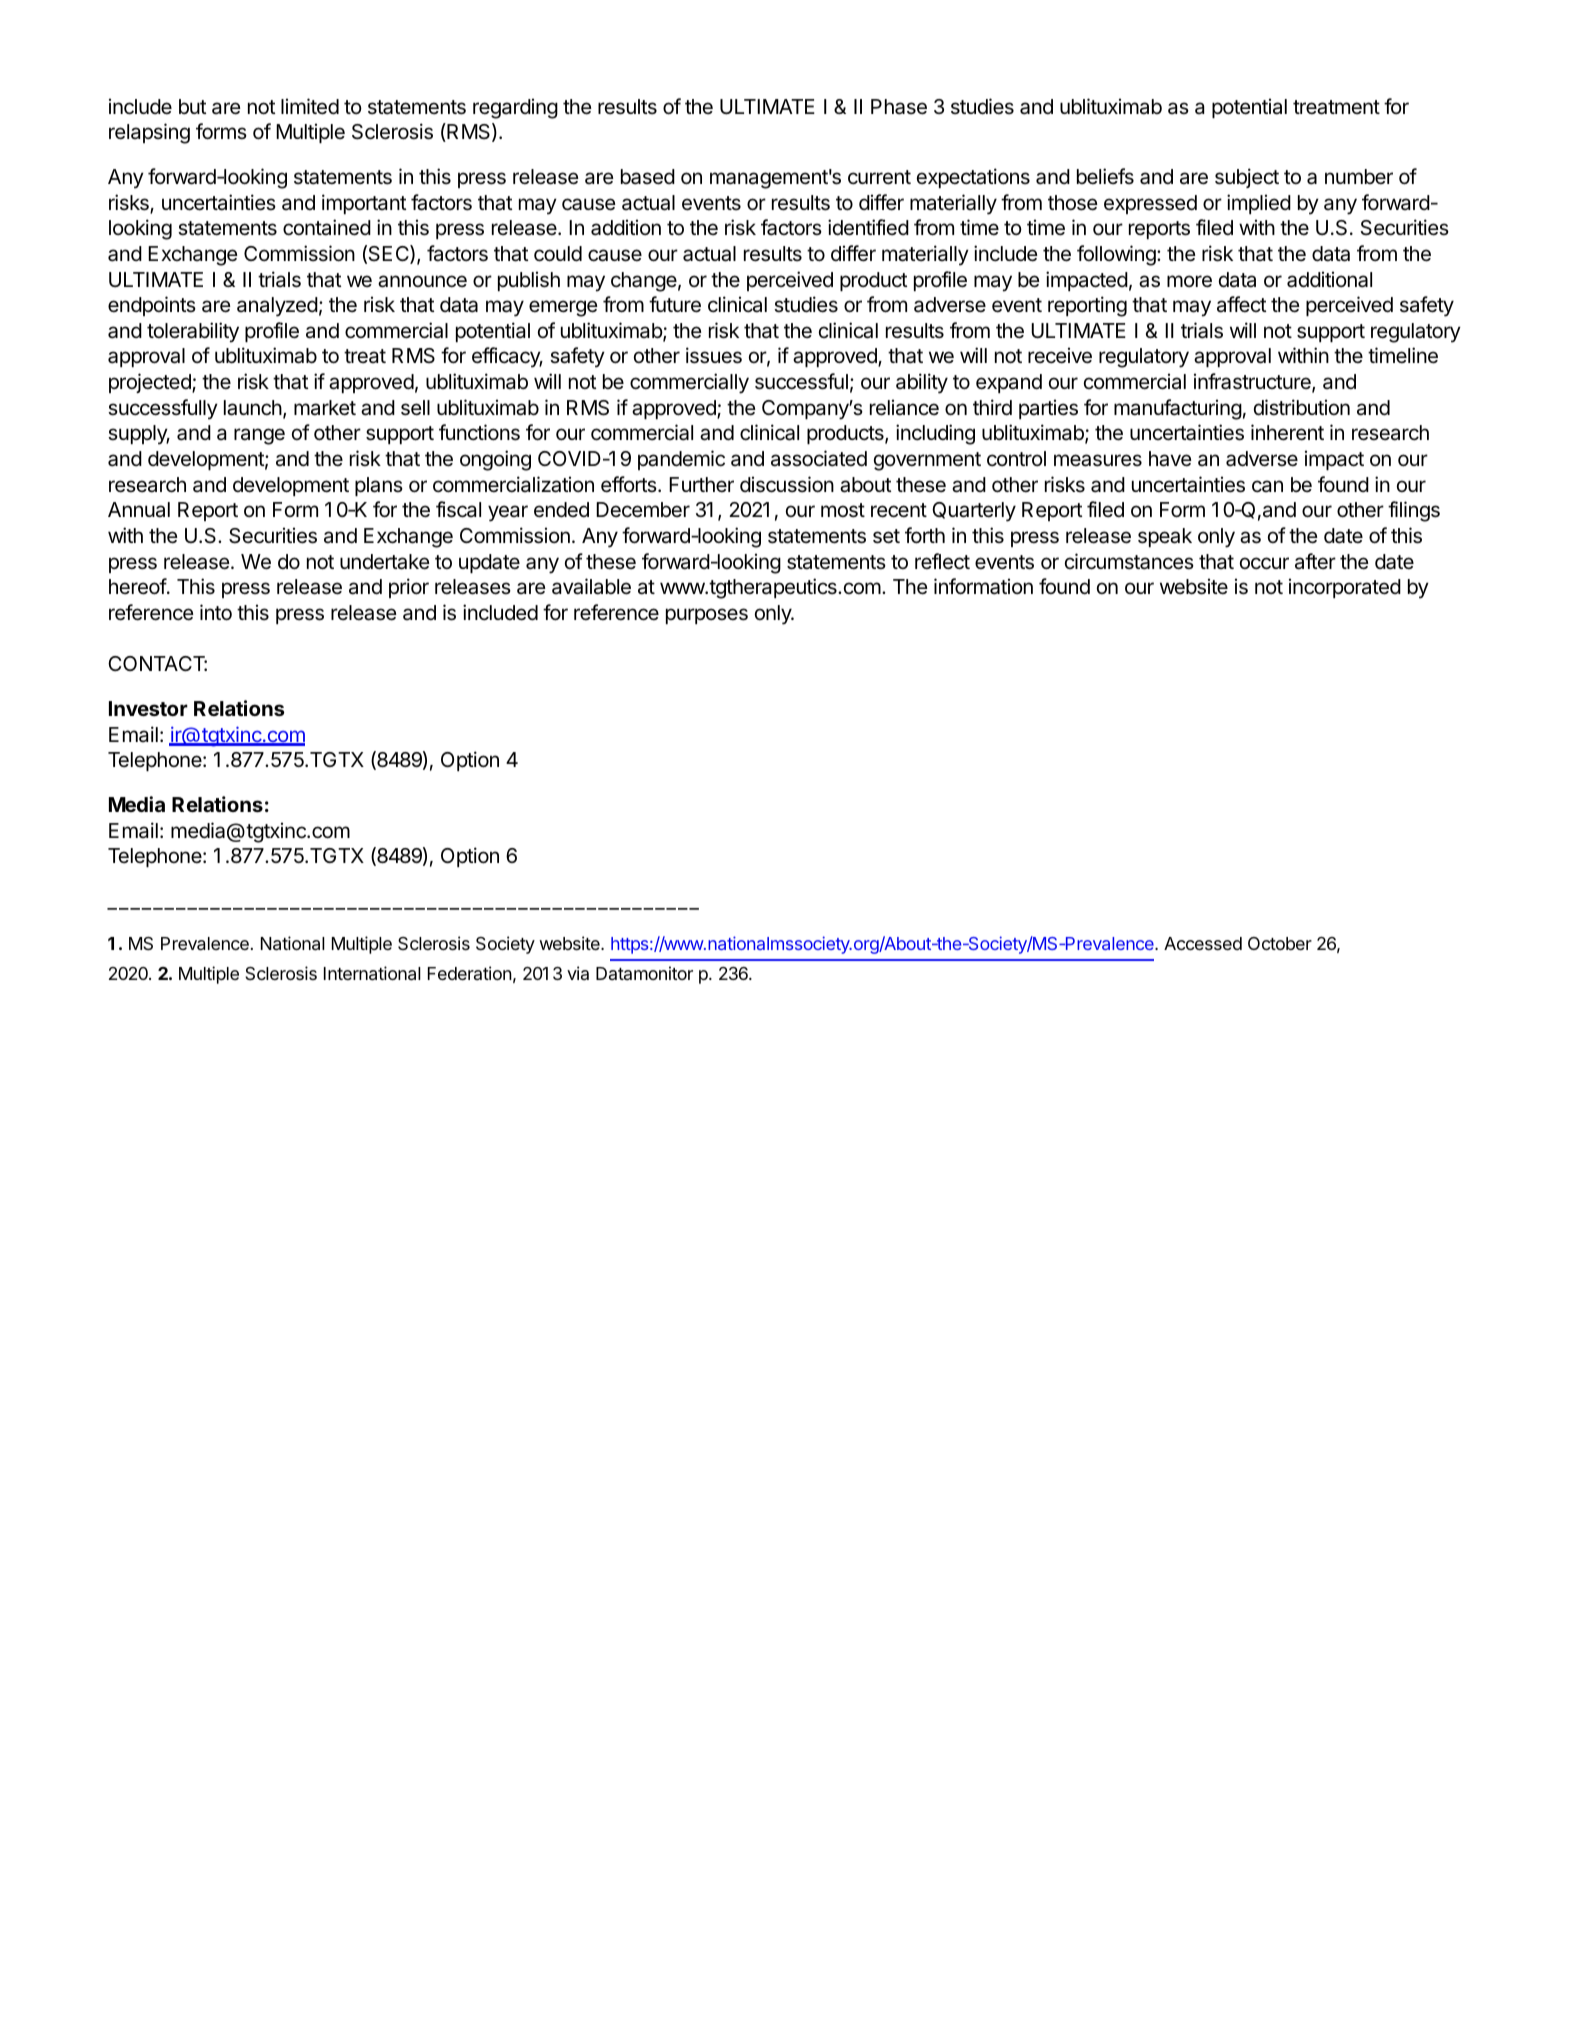 This page has width=1569, height=2030. I want to click on Phase, so click(899, 107).
